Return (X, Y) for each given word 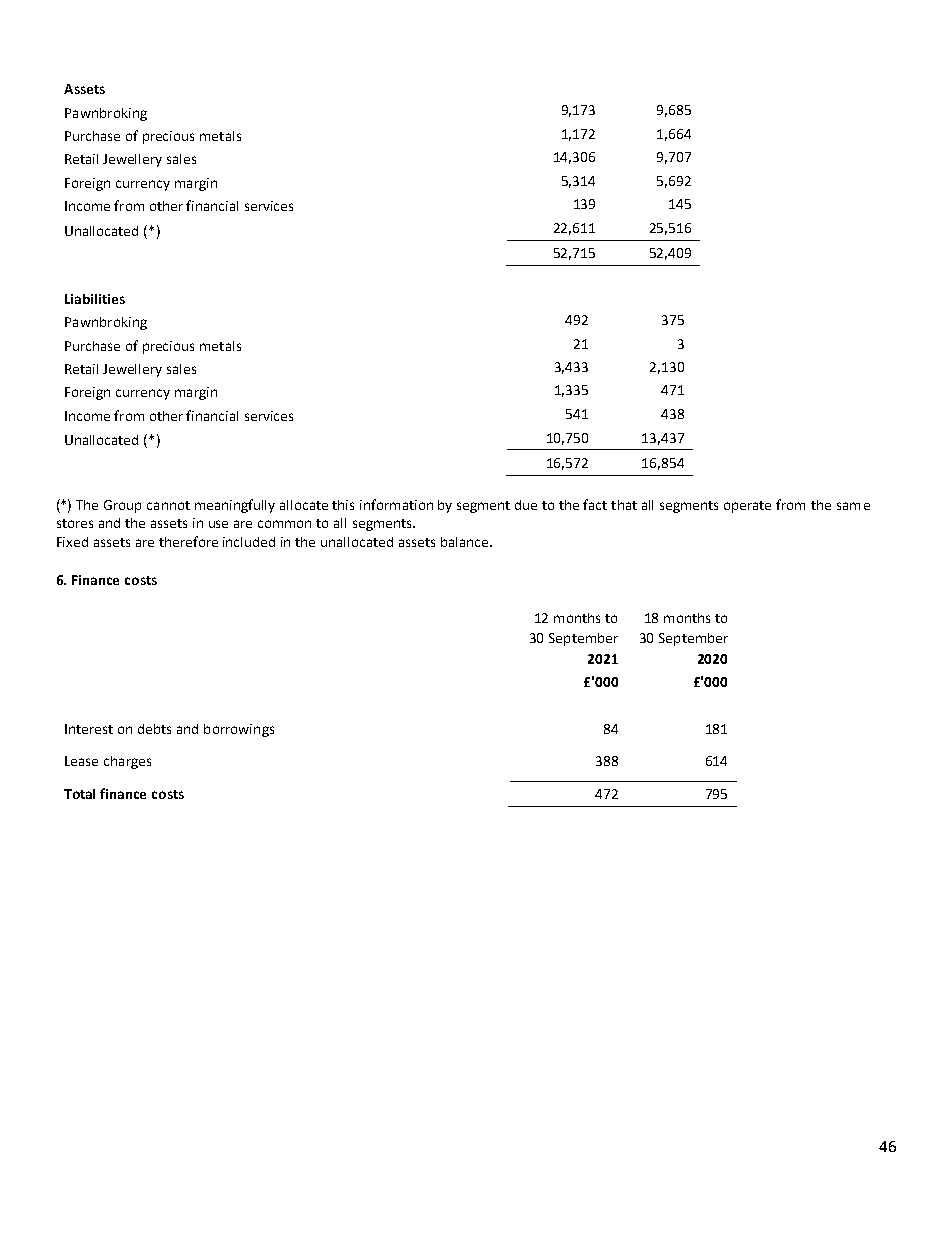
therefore (188, 541)
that (624, 505)
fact (595, 504)
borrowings (239, 730)
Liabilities (95, 299)
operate (747, 507)
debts (154, 729)
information (396, 504)
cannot (168, 505)
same (853, 506)
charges (127, 762)
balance (466, 542)
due (526, 505)
